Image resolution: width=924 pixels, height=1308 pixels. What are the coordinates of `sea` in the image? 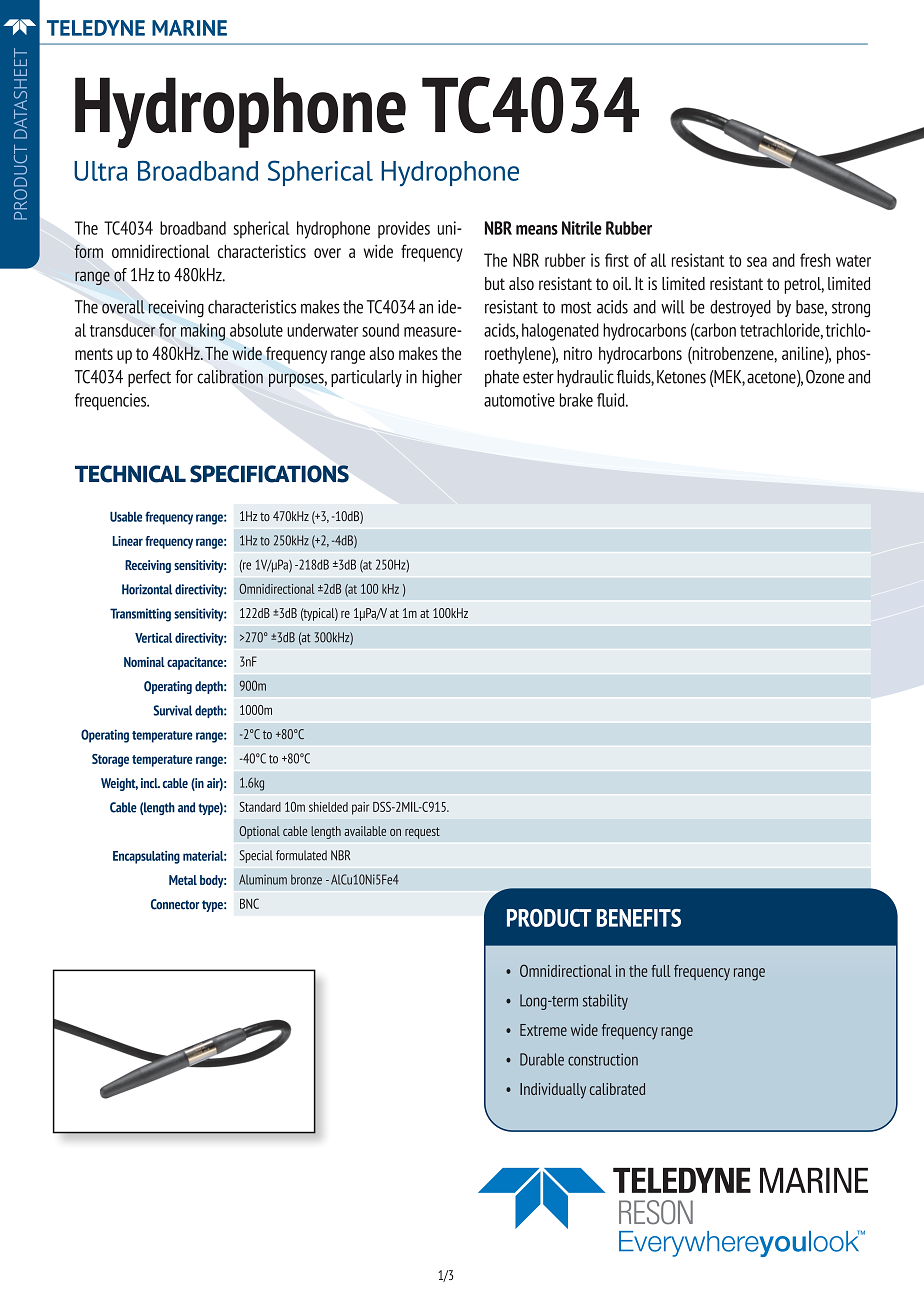 It's located at (757, 262).
